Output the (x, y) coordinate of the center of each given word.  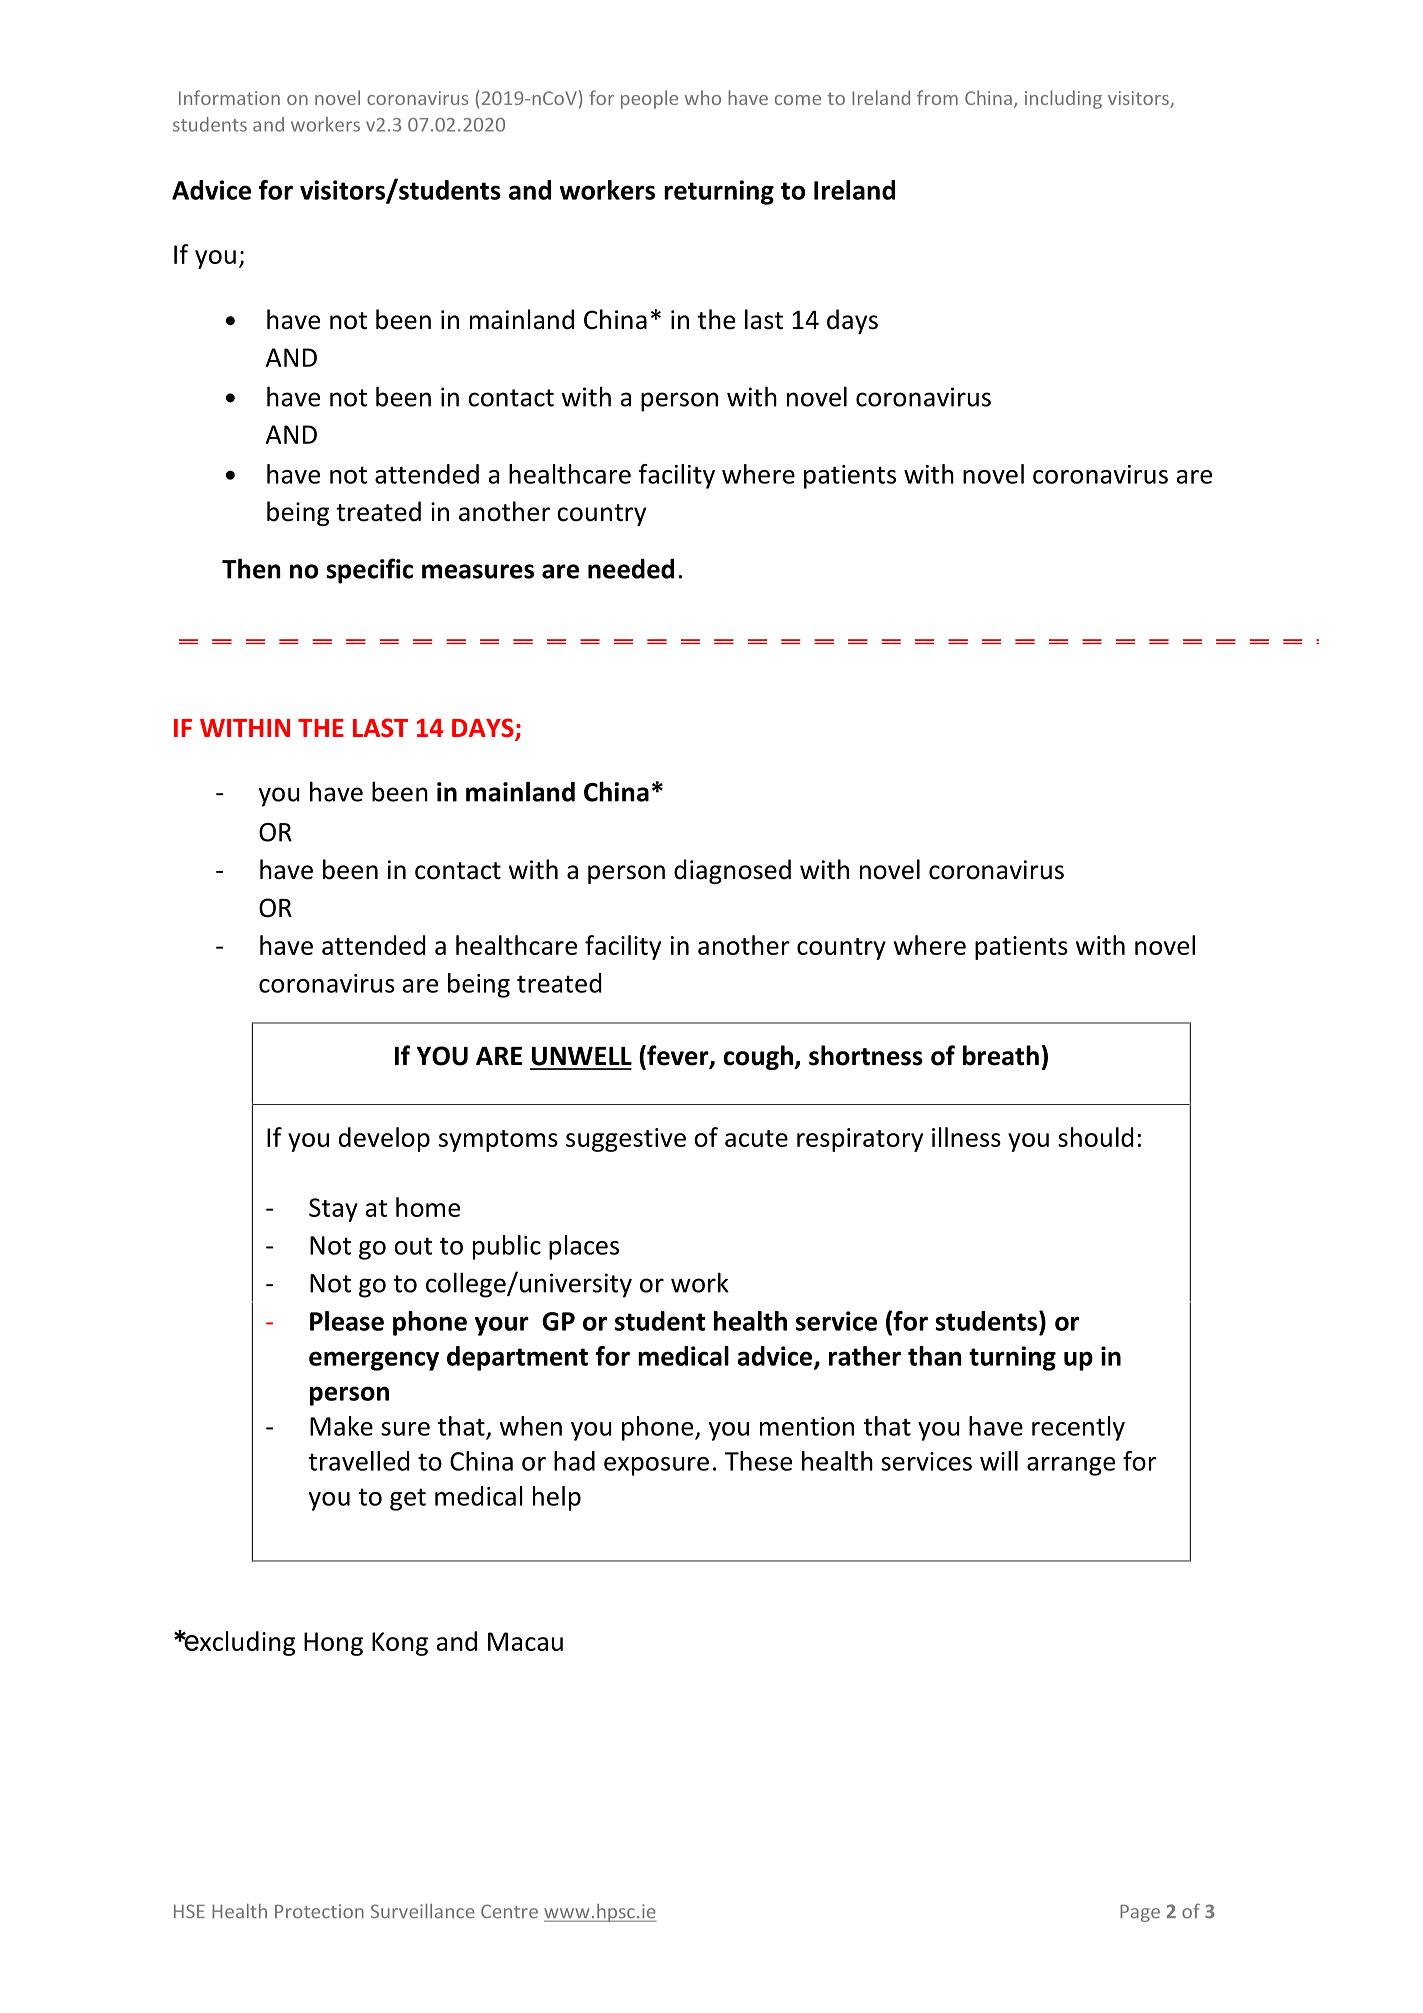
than (935, 1356)
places (584, 1247)
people (649, 99)
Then (251, 568)
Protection (319, 1911)
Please (347, 1321)
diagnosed (732, 871)
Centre (509, 1911)
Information (229, 97)
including (1063, 99)
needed (631, 569)
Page (1140, 1913)
